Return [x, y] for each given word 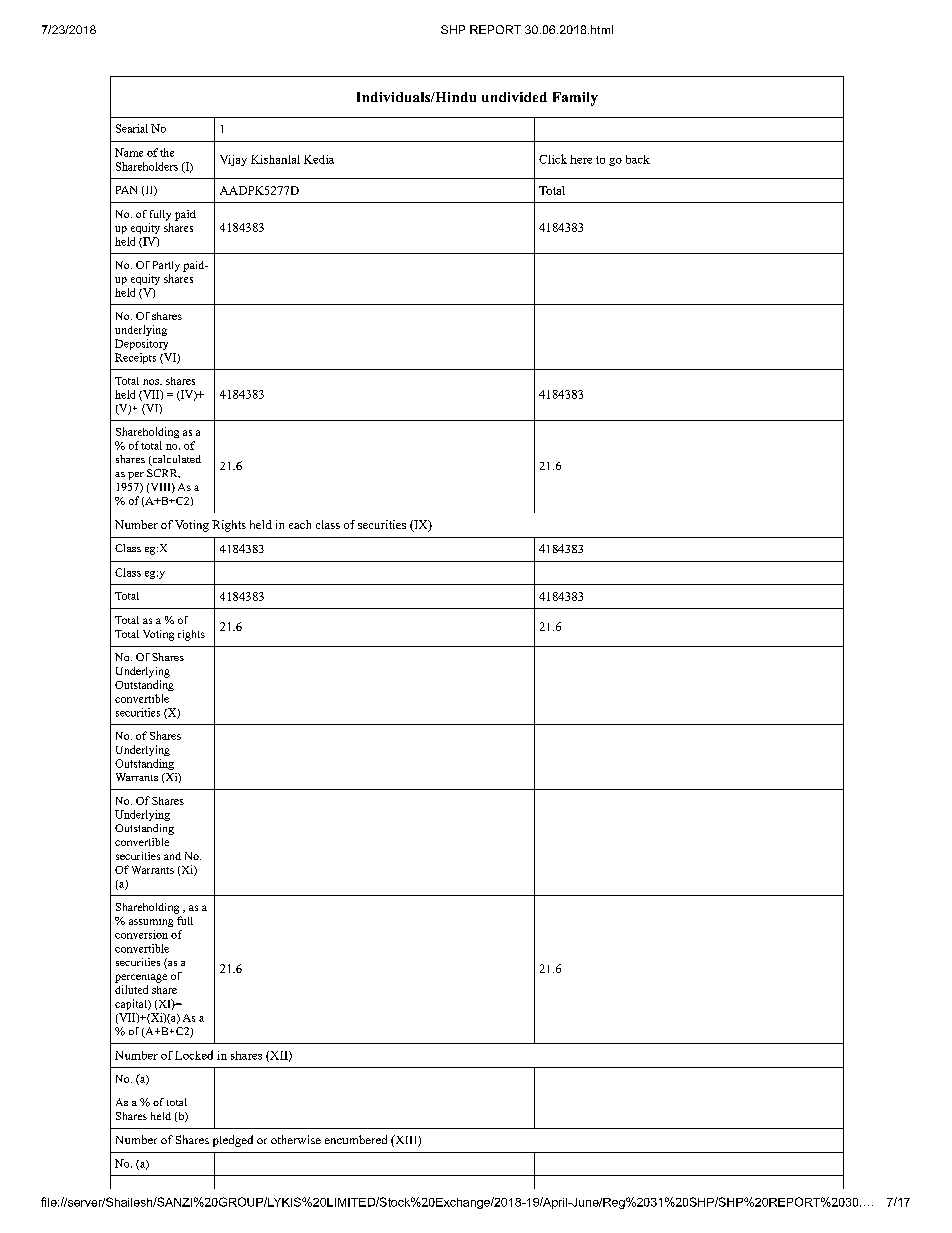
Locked [194, 1055]
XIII [406, 1141]
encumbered [356, 1139]
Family [575, 99]
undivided [514, 97]
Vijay [233, 160]
